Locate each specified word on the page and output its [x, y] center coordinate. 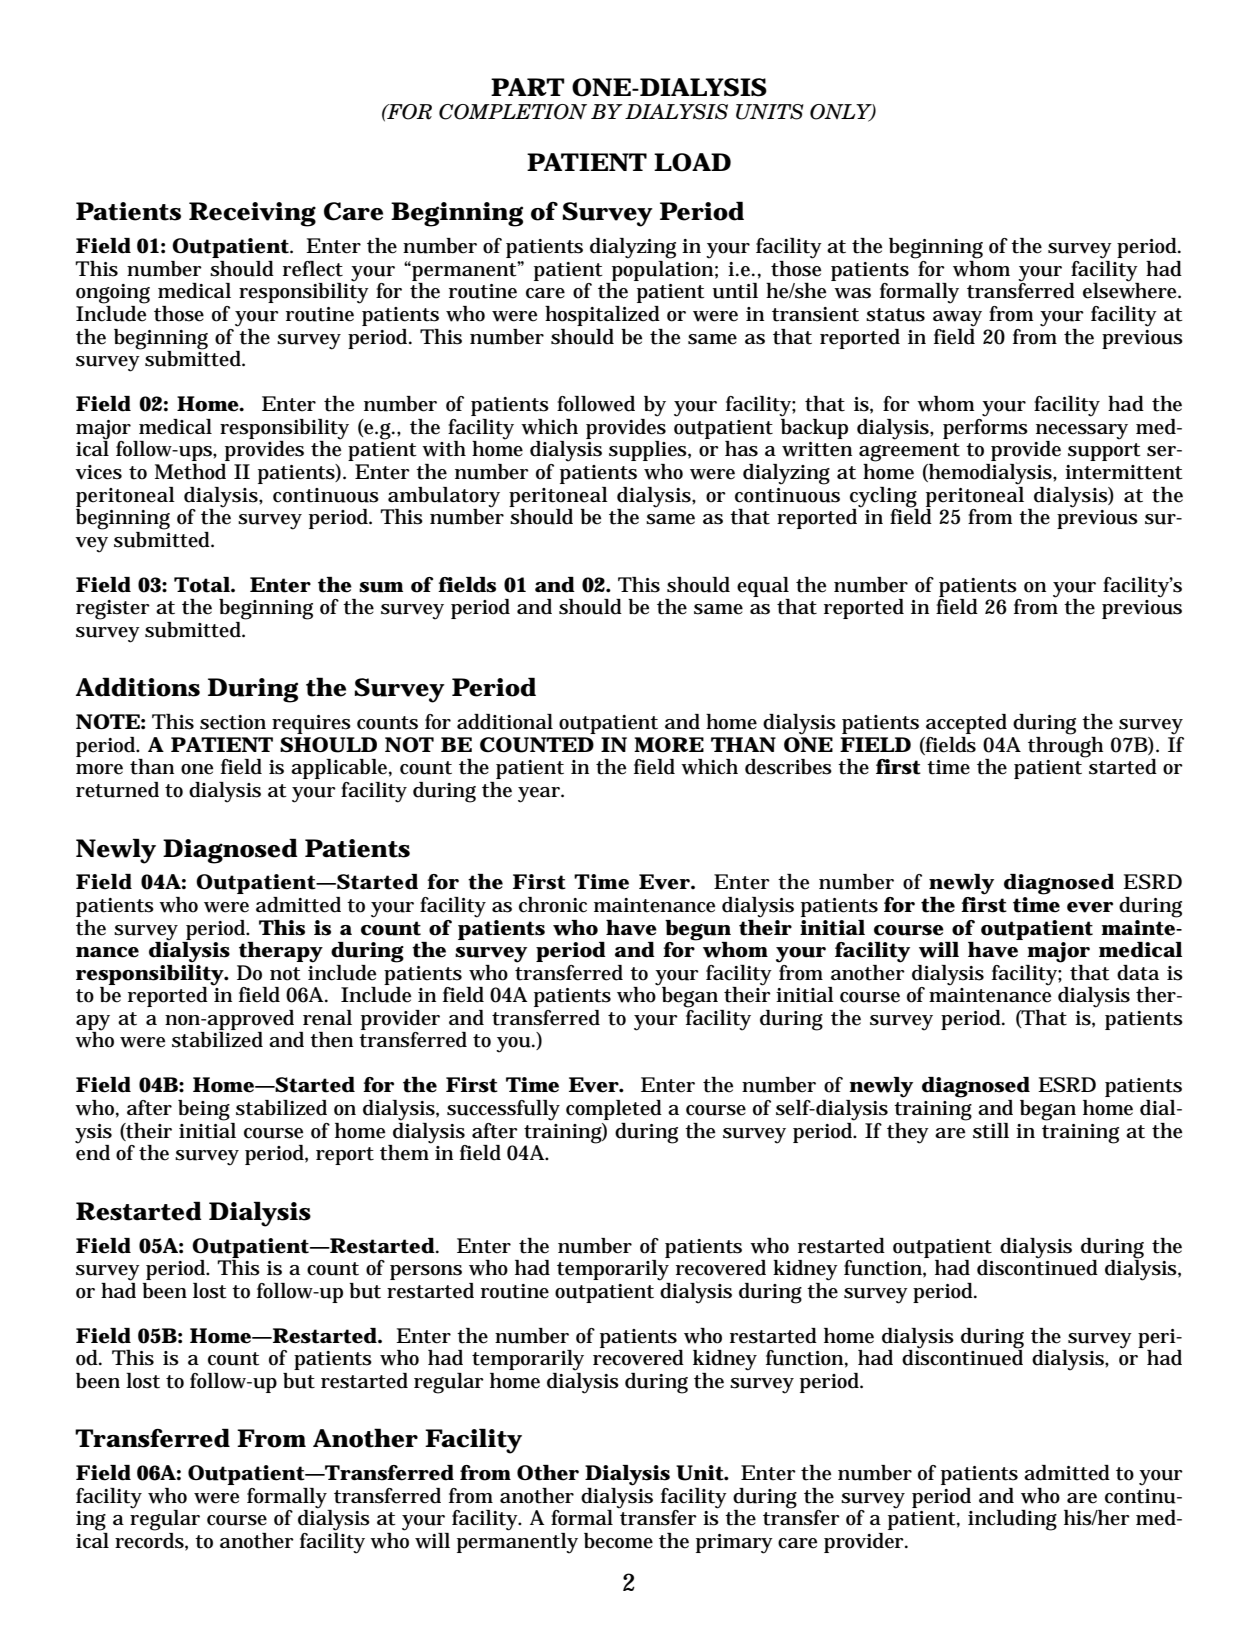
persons [426, 1272]
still [991, 1131]
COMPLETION [513, 112]
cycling [883, 497]
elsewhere [1131, 290]
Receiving [252, 214]
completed [614, 1110]
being [204, 1110]
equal [763, 587]
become [618, 1541]
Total [202, 585]
